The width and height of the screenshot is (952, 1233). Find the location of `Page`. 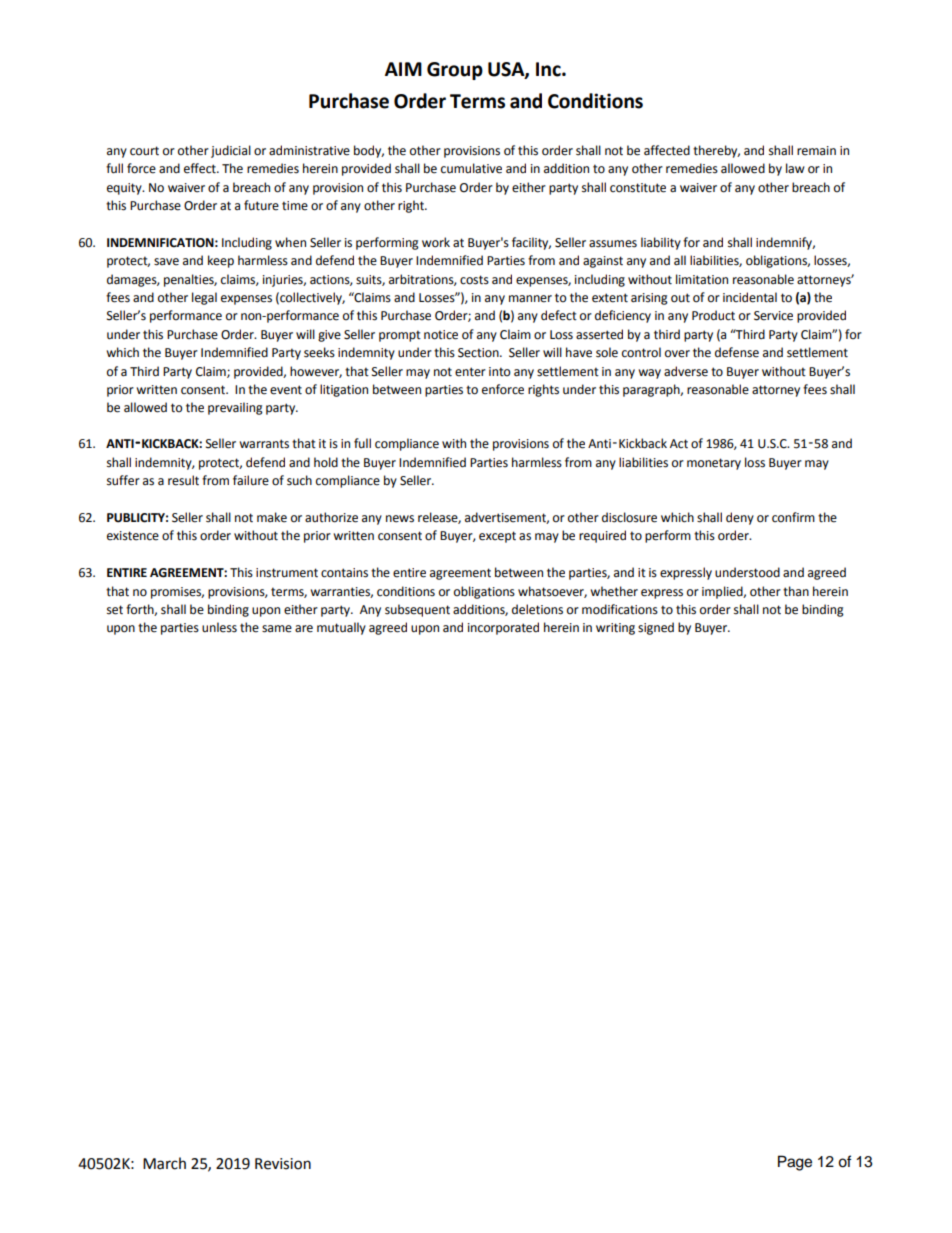

Page is located at coordinates (795, 1163).
